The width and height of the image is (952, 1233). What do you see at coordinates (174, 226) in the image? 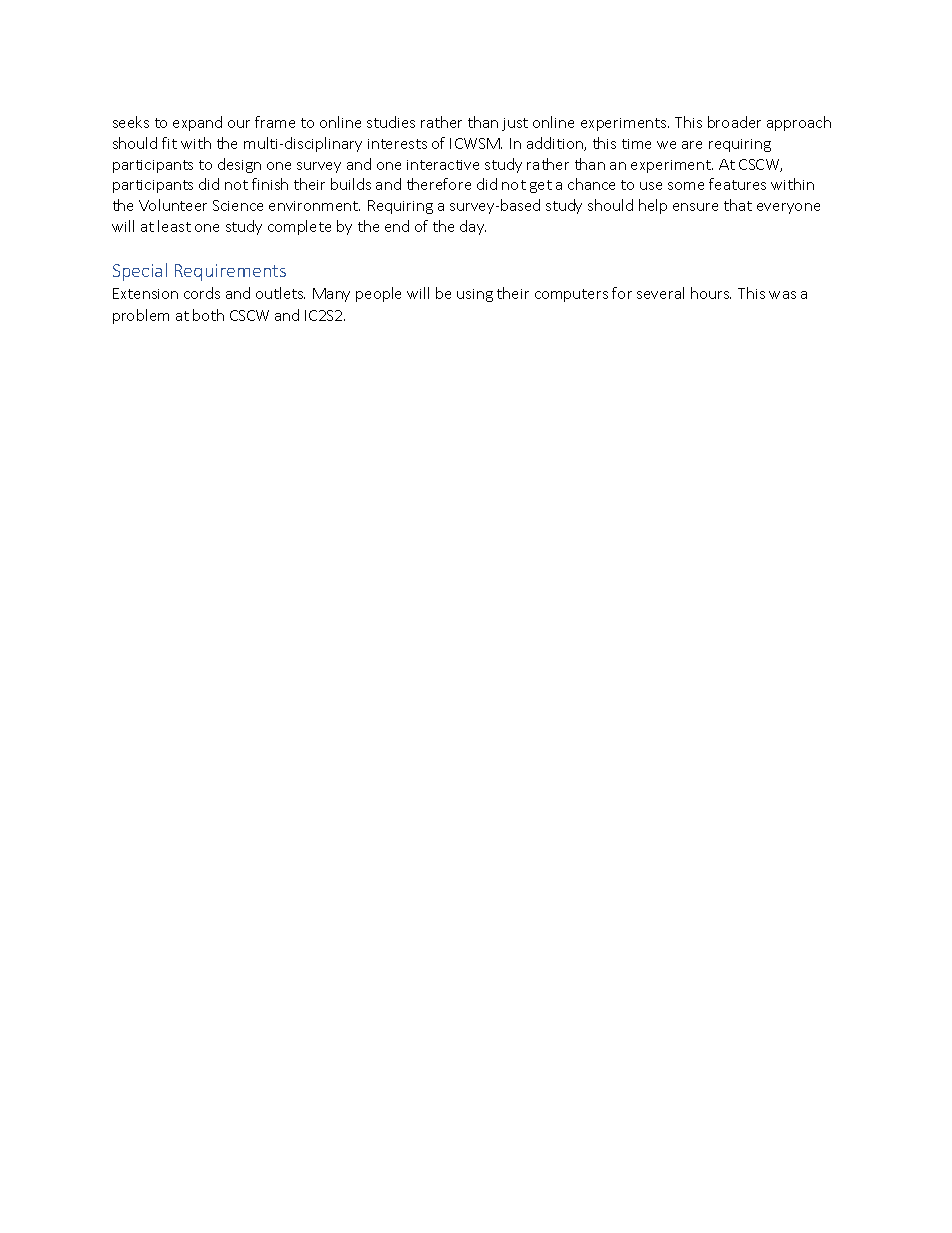
I see `least` at bounding box center [174, 226].
